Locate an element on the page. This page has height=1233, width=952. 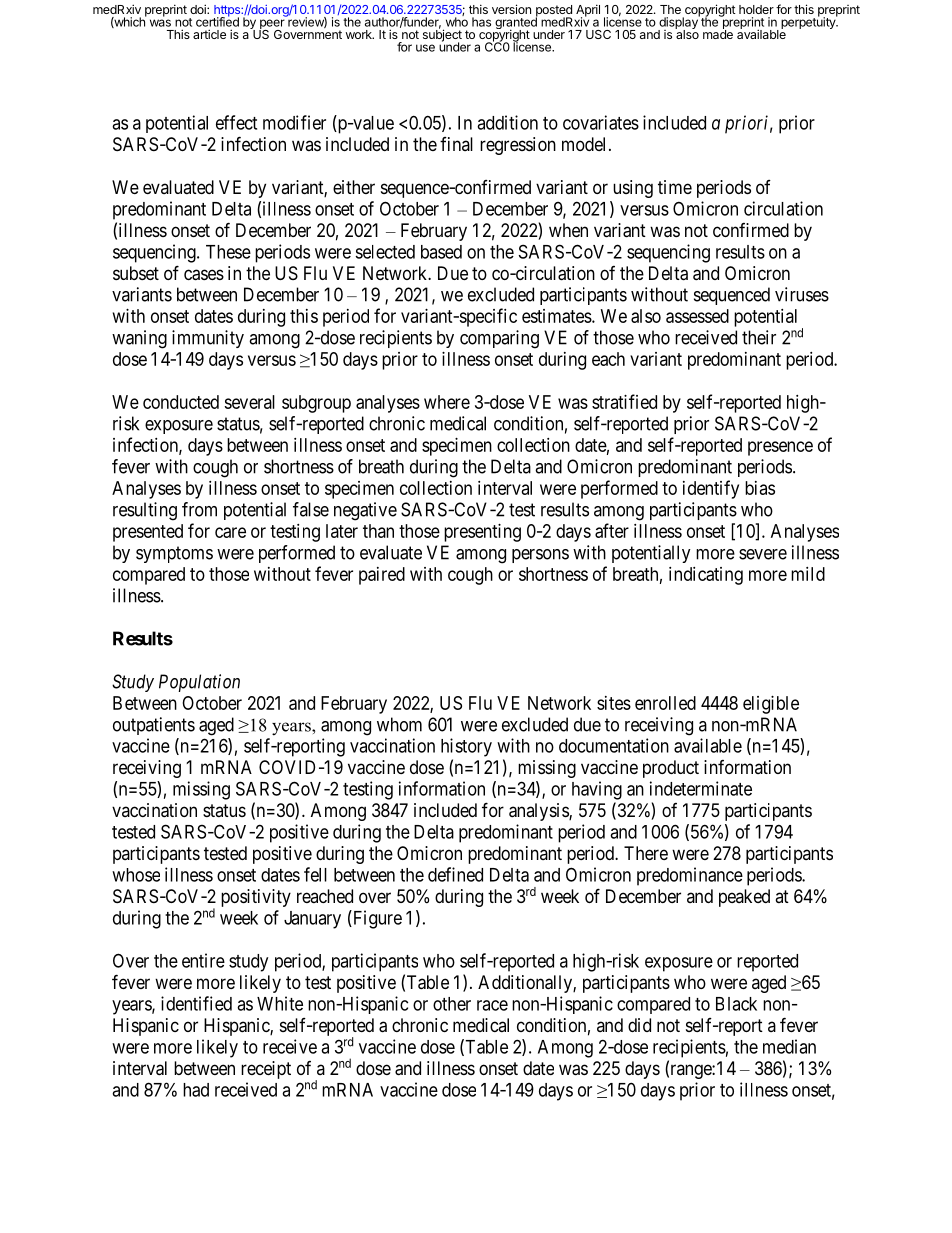
race is located at coordinates (492, 1005).
